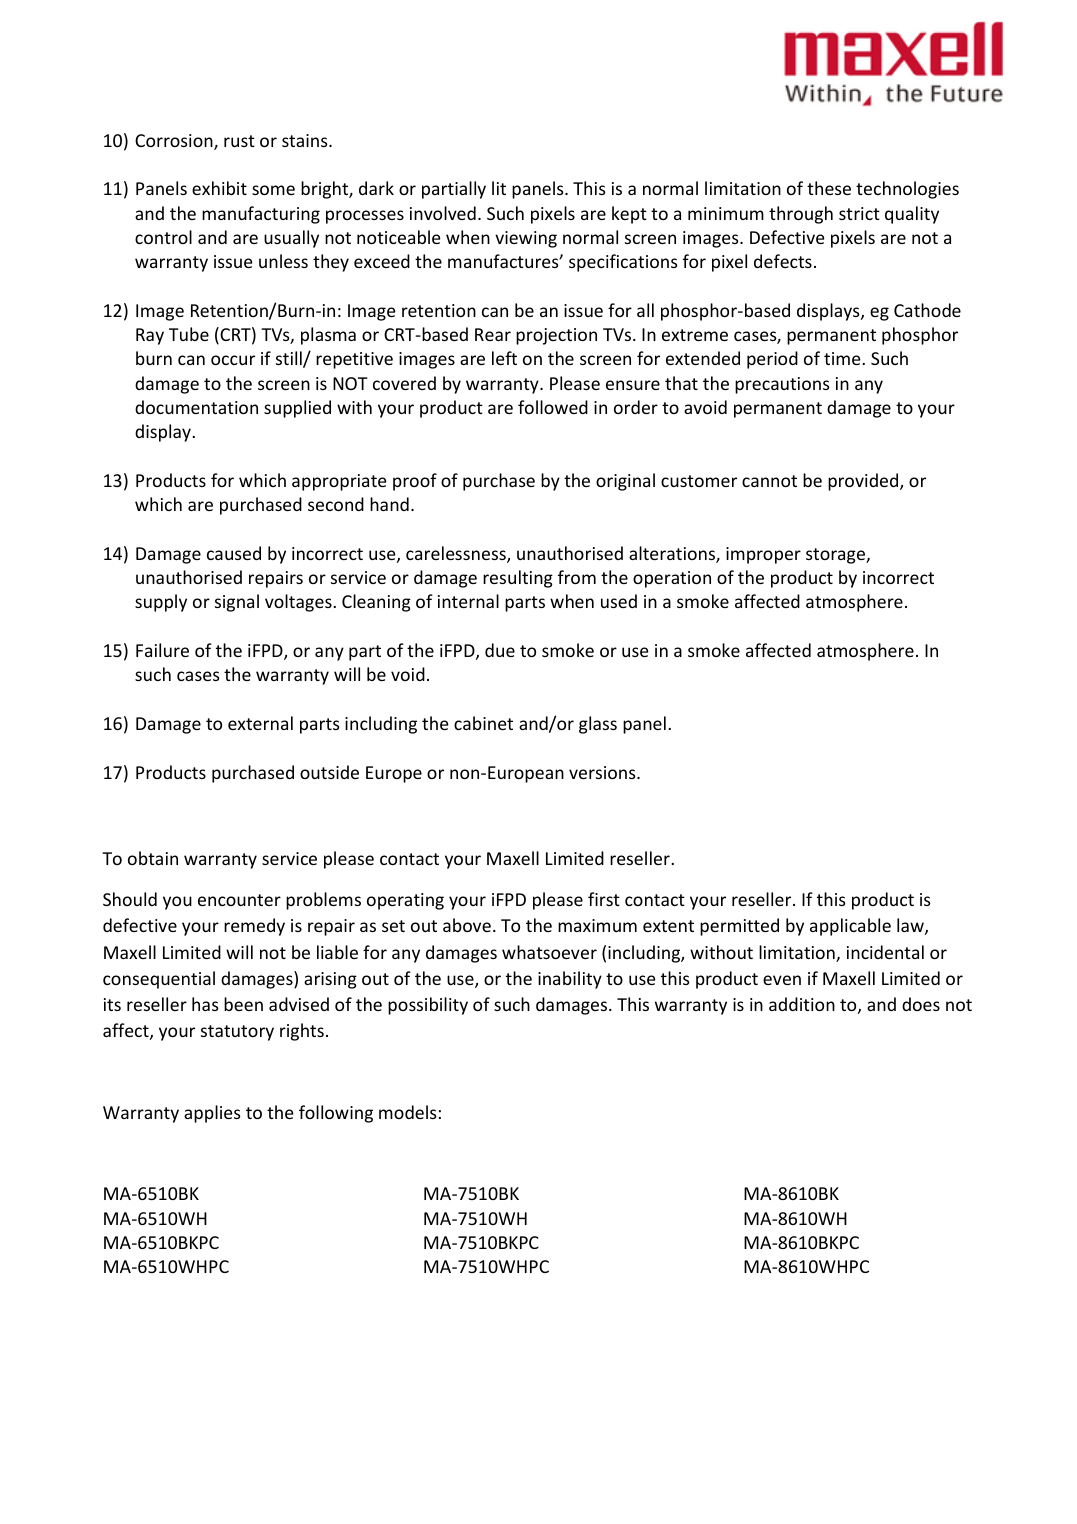 The image size is (1077, 1524). I want to click on external, so click(260, 723).
